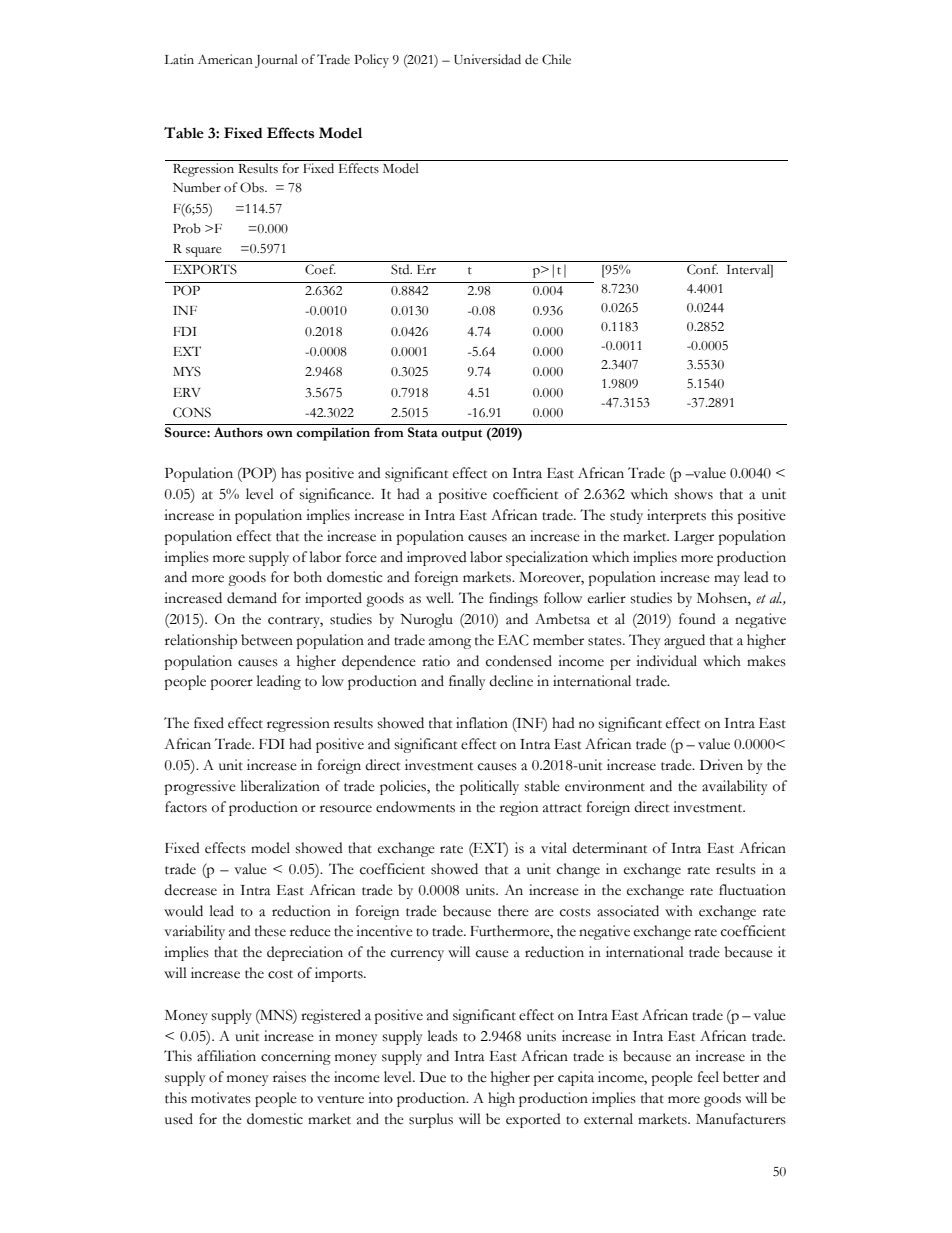 This screenshot has width=952, height=1233. What do you see at coordinates (440, 598) in the screenshot?
I see `well` at bounding box center [440, 598].
